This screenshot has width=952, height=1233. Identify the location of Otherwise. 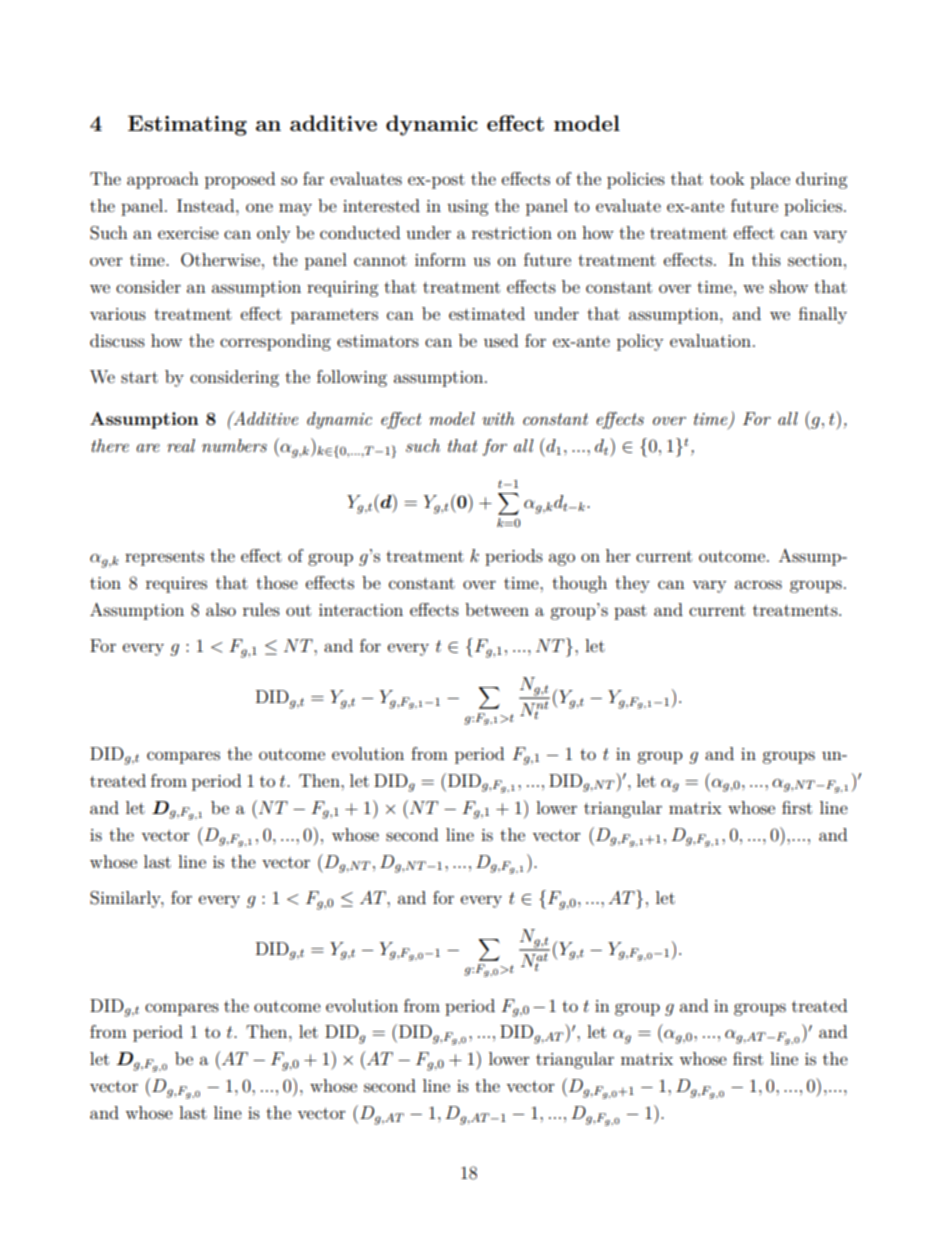
(220, 260).
